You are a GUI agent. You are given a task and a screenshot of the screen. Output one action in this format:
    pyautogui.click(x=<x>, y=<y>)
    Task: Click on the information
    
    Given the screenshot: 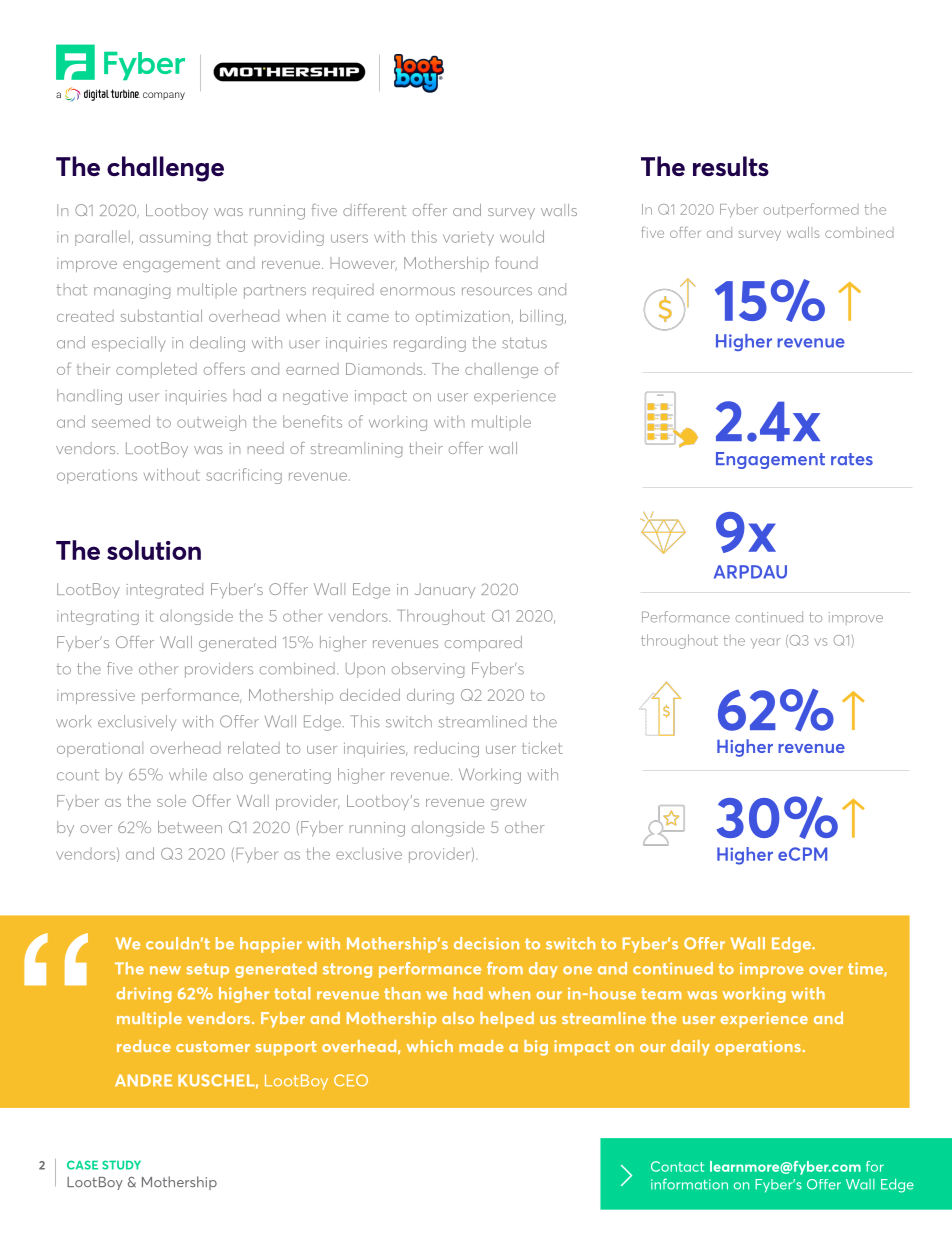 What is the action you would take?
    pyautogui.click(x=689, y=1184)
